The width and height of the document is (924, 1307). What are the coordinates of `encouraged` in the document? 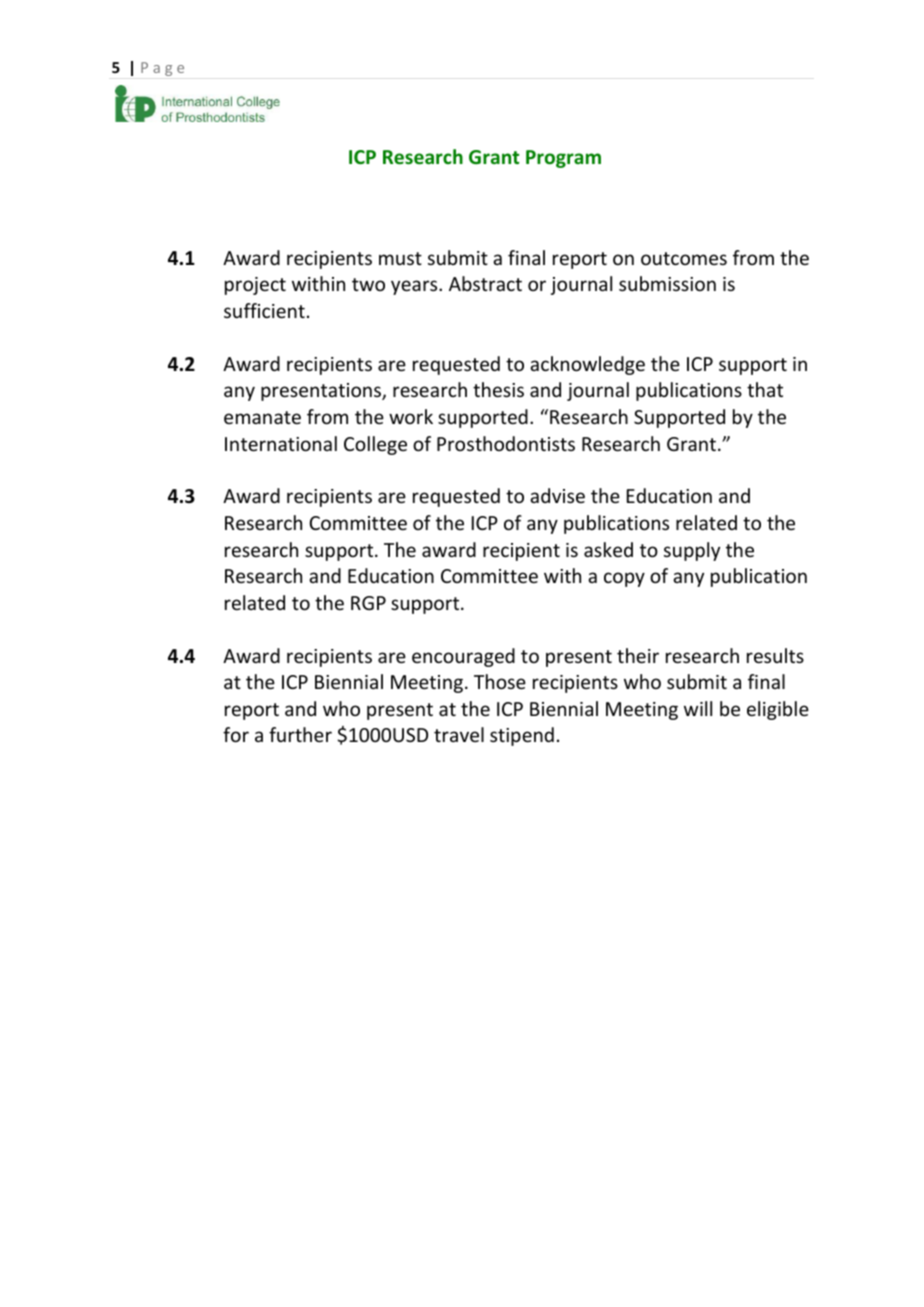 It's located at (463, 657).
